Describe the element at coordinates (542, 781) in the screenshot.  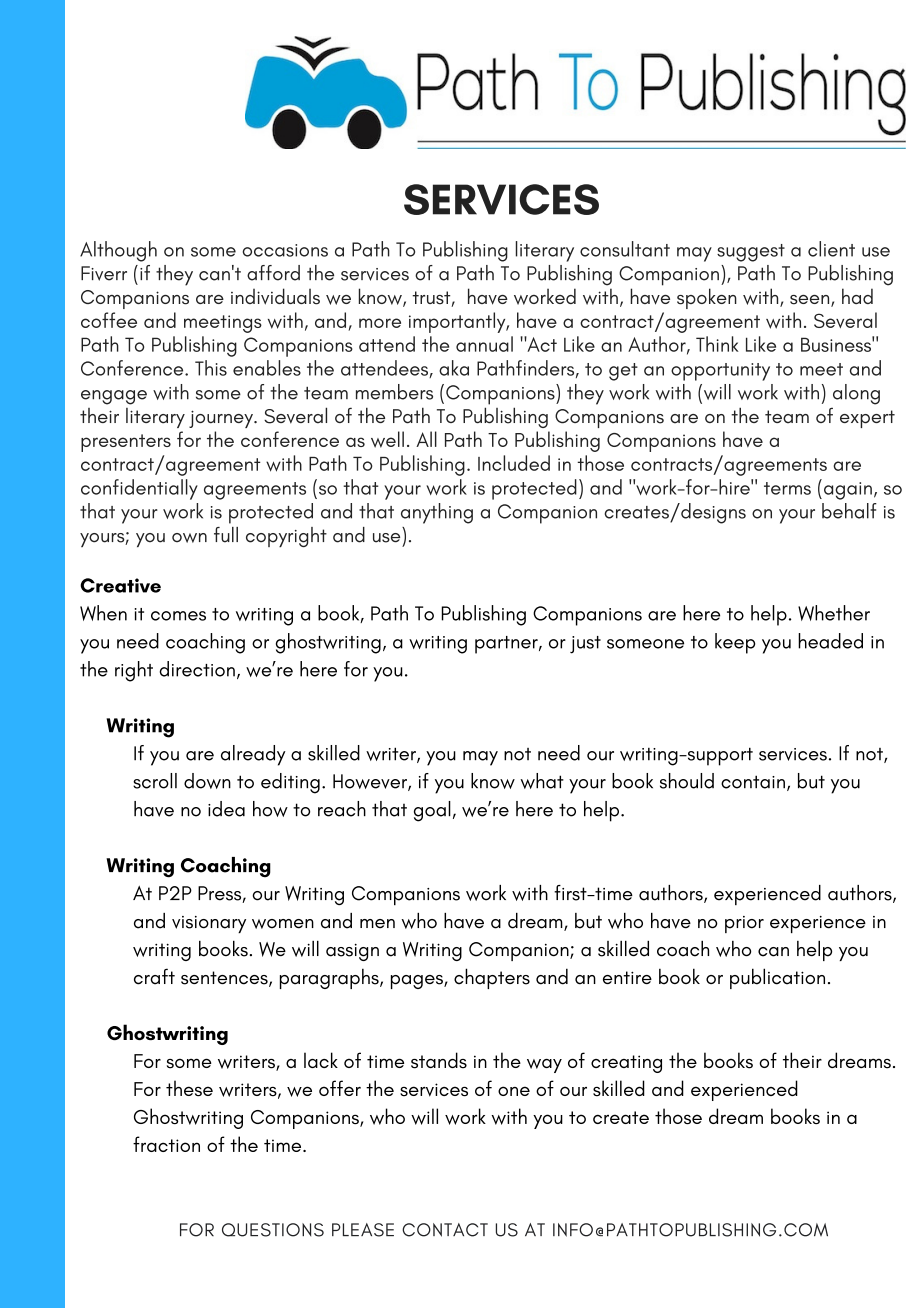
I see `what` at that location.
